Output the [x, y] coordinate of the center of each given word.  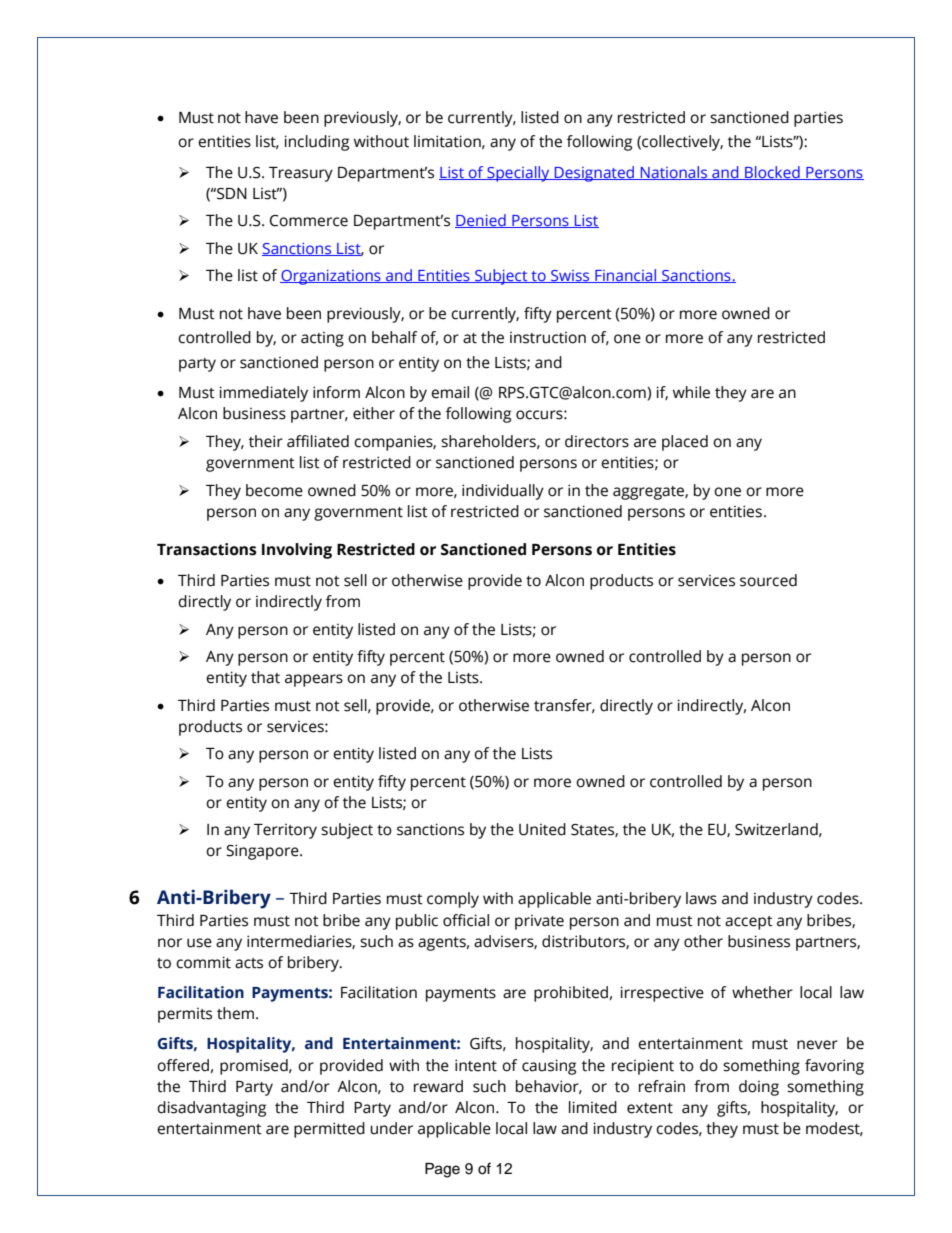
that [265, 677]
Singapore [263, 852]
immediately [263, 394]
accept [749, 923]
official [466, 920]
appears [314, 680]
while [691, 392]
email [450, 392]
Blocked [772, 173]
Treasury [301, 174]
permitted [329, 1130]
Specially [518, 174]
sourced [768, 580]
